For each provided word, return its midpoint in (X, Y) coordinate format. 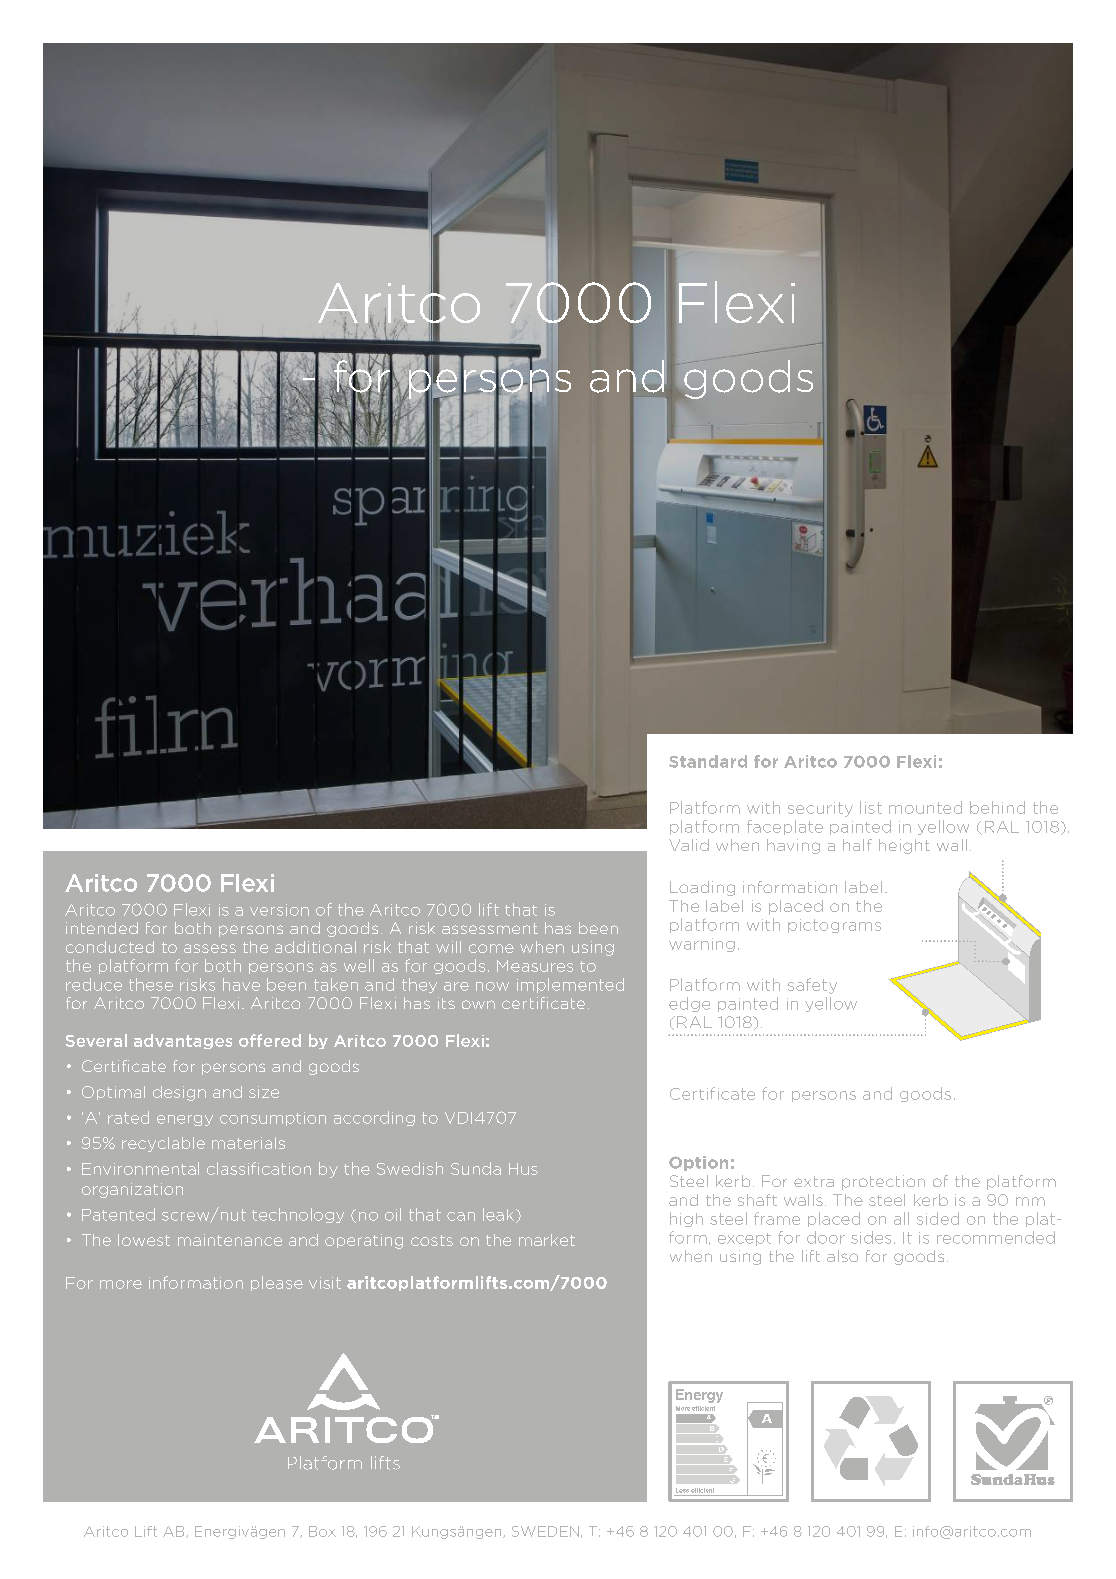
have (241, 984)
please (277, 1283)
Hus (523, 1169)
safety (812, 986)
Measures (535, 966)
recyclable (163, 1144)
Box (322, 1531)
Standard (708, 761)
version (279, 910)
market (547, 1240)
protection (883, 1182)
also (842, 1256)
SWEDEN (545, 1531)
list (871, 807)
